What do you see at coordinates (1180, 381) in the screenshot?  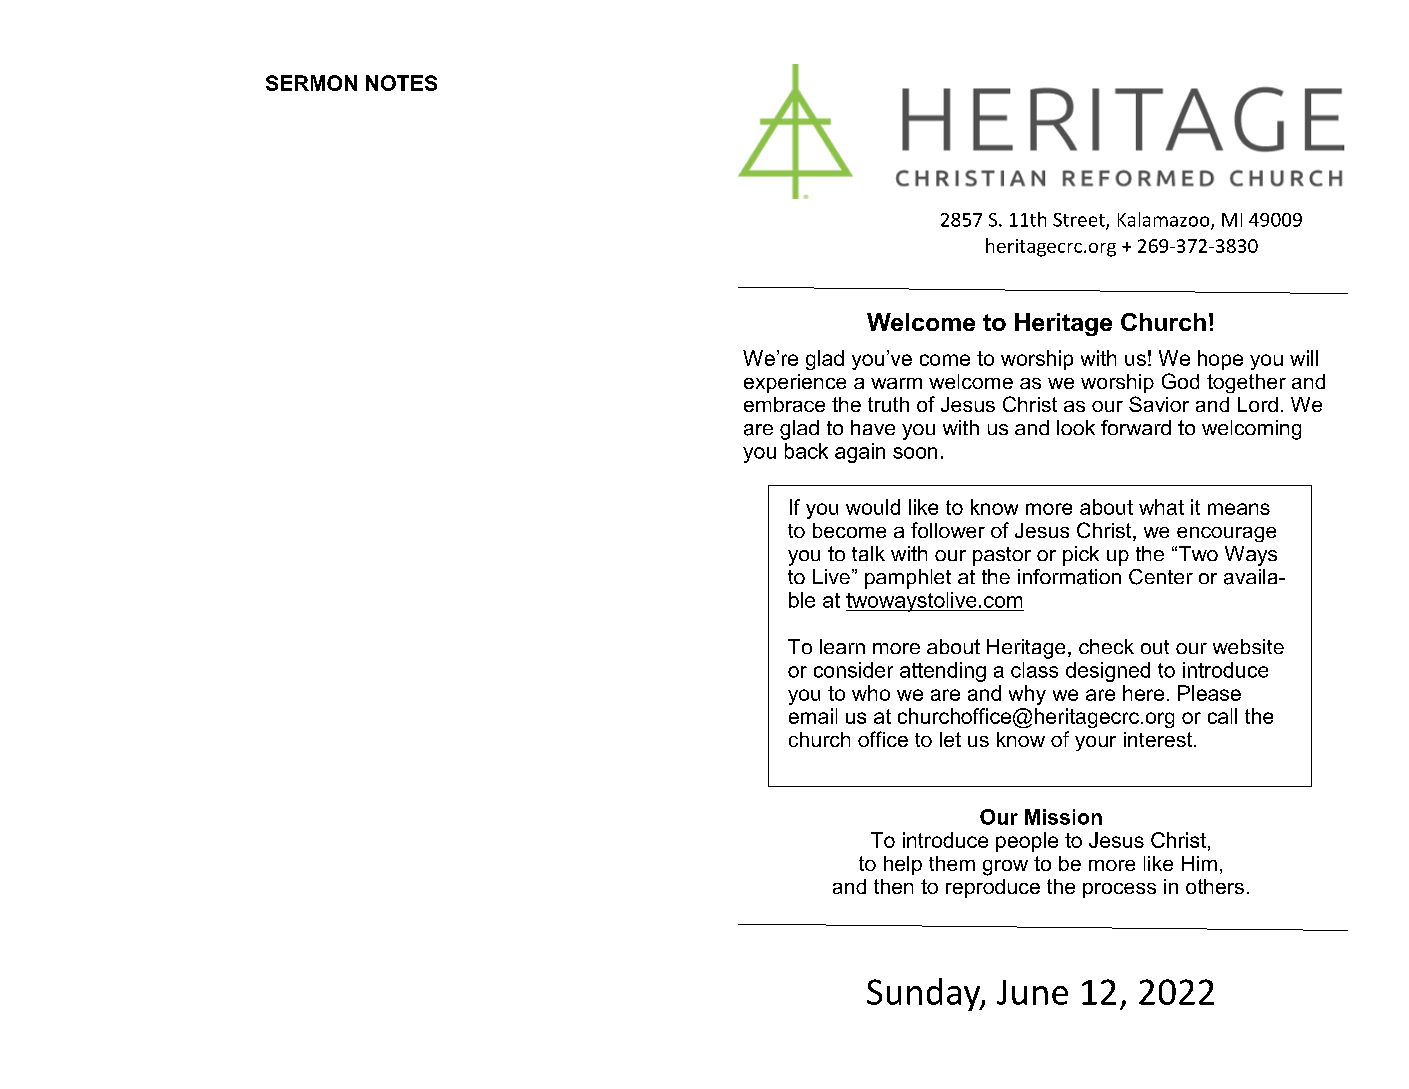 I see `God` at bounding box center [1180, 381].
